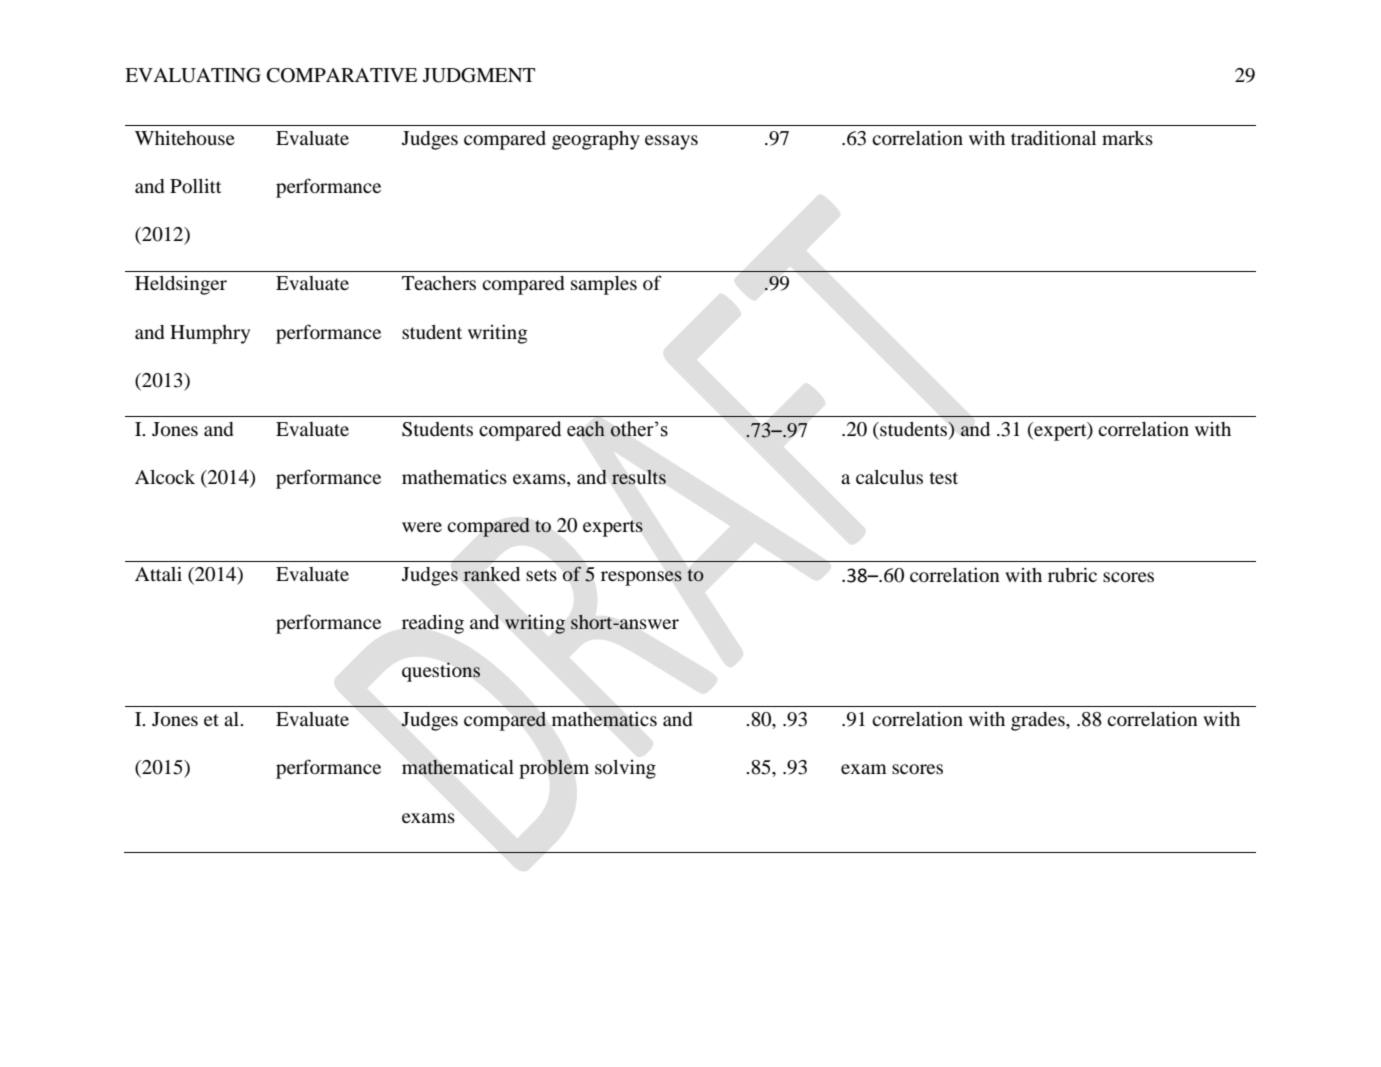  What do you see at coordinates (342, 75) in the screenshot?
I see `COMPARATIVE` at bounding box center [342, 75].
